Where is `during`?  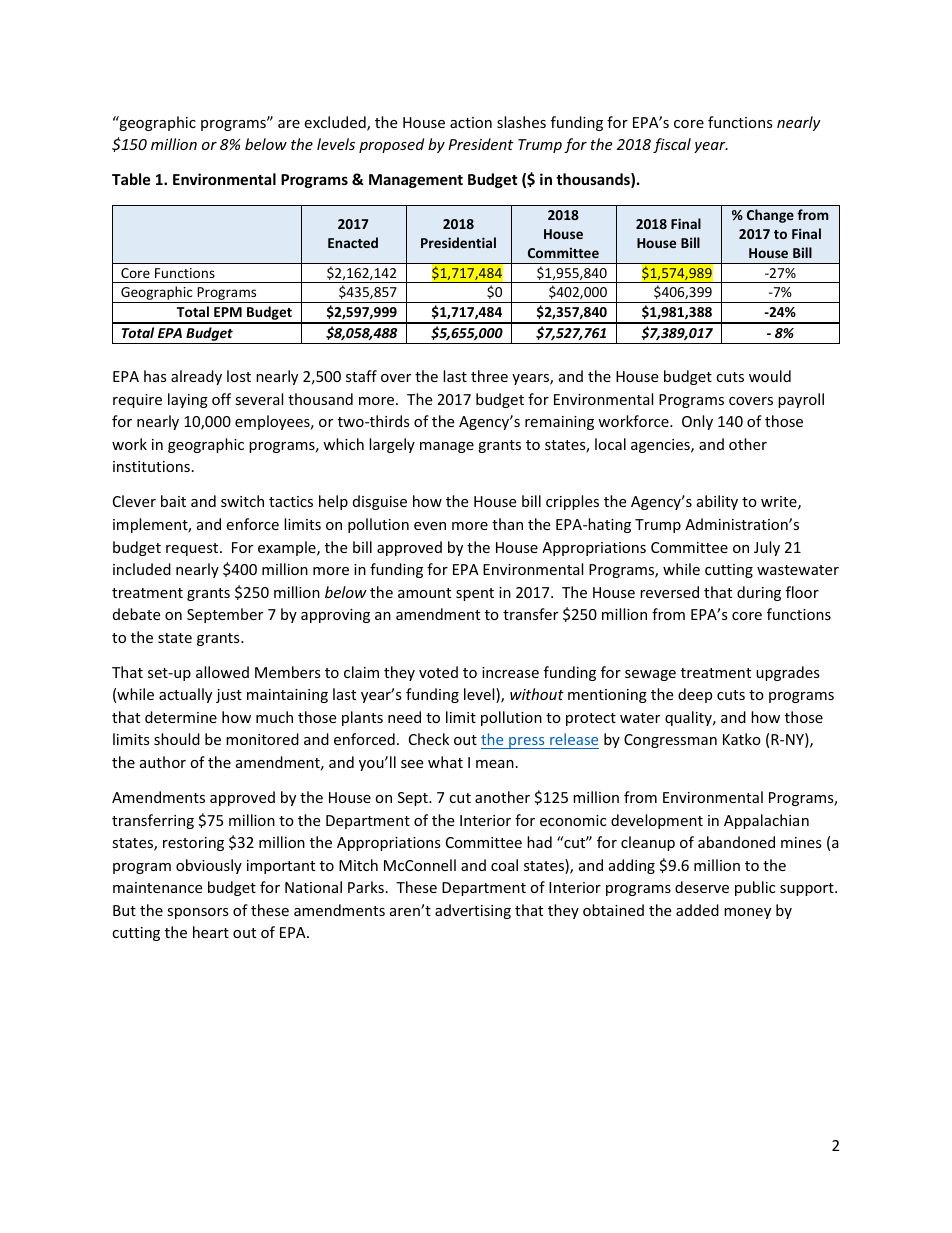
during is located at coordinates (759, 593).
